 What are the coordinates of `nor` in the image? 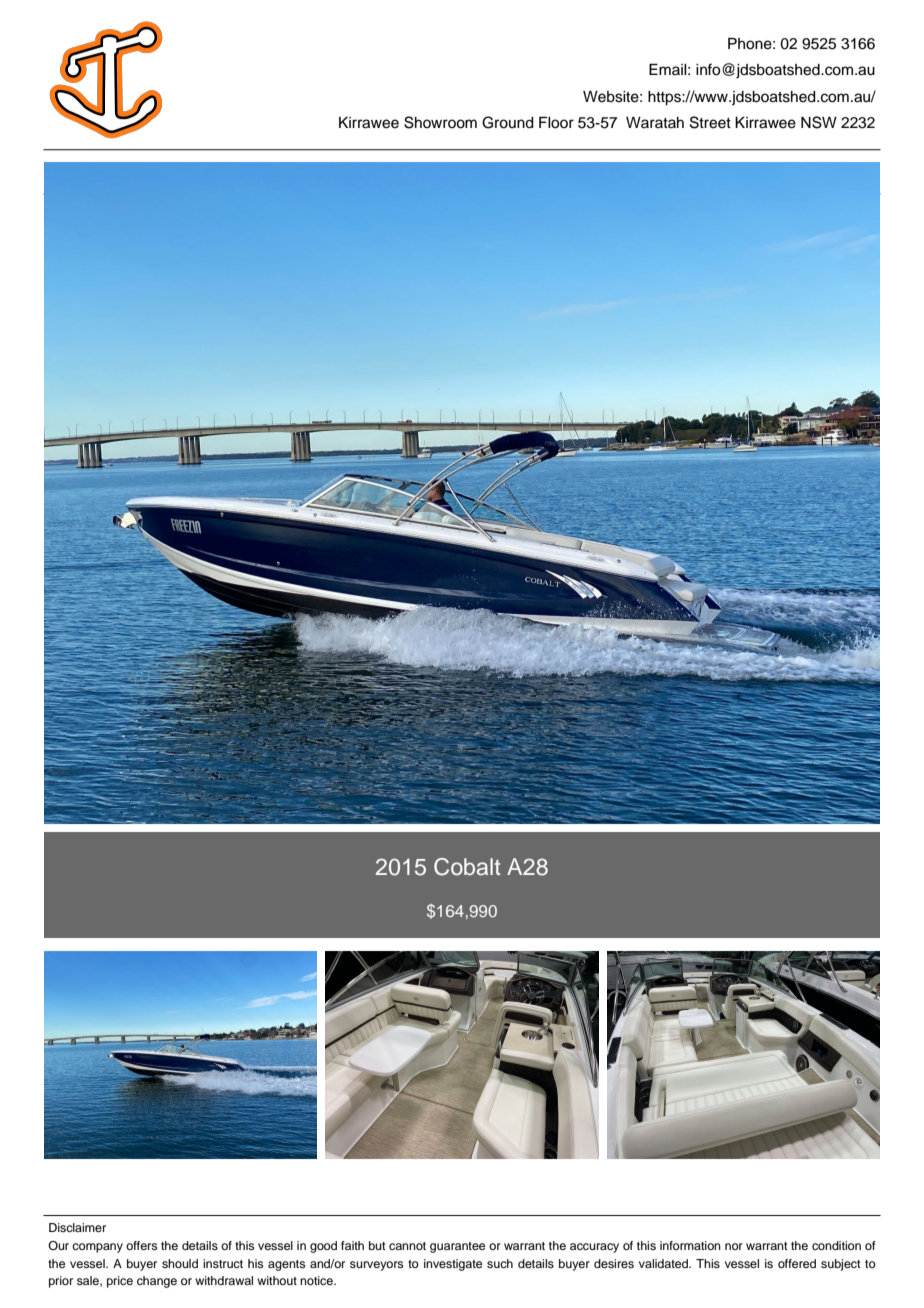 It's located at (734, 1246).
